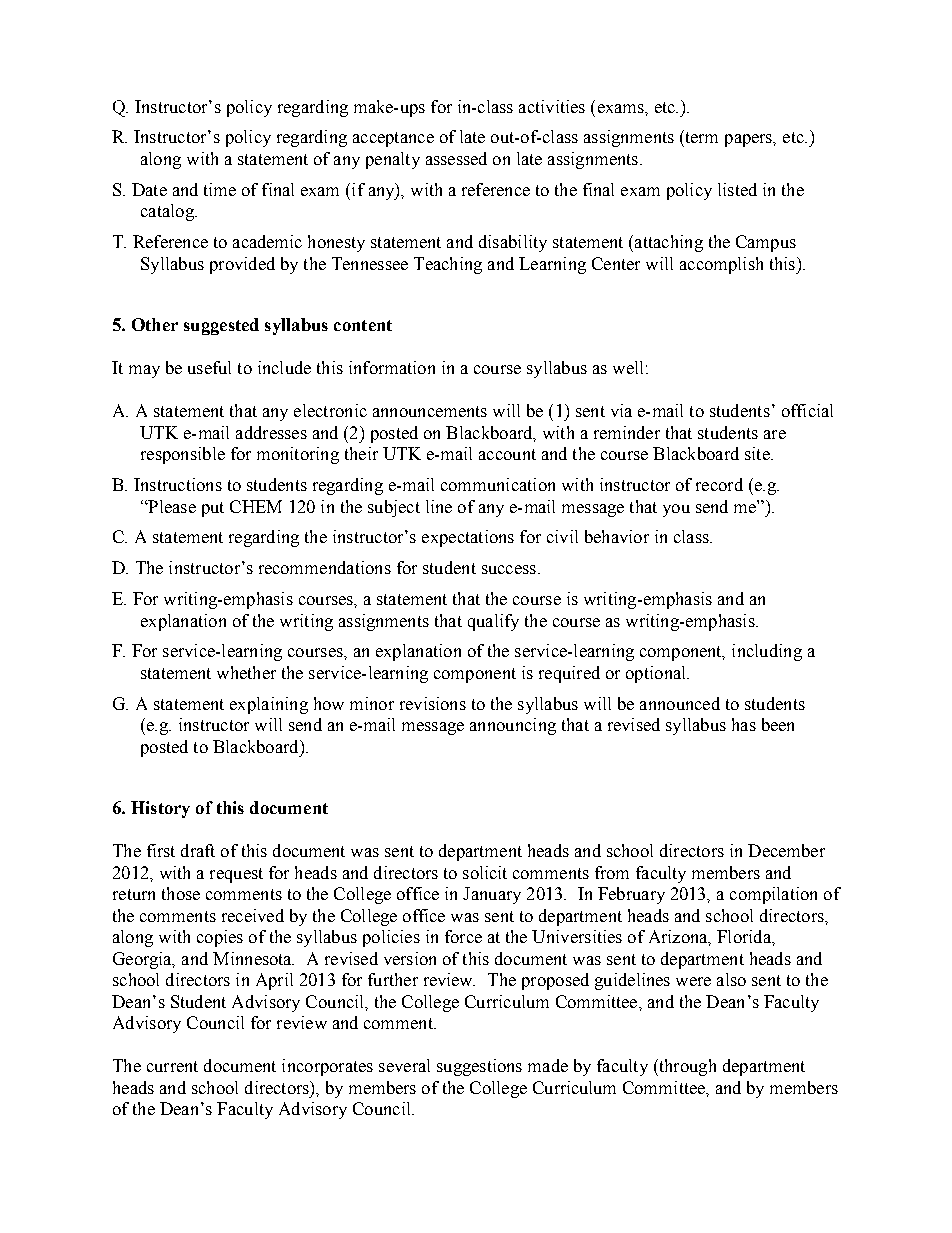 Image resolution: width=952 pixels, height=1233 pixels. What do you see at coordinates (786, 850) in the page?
I see `December` at bounding box center [786, 850].
